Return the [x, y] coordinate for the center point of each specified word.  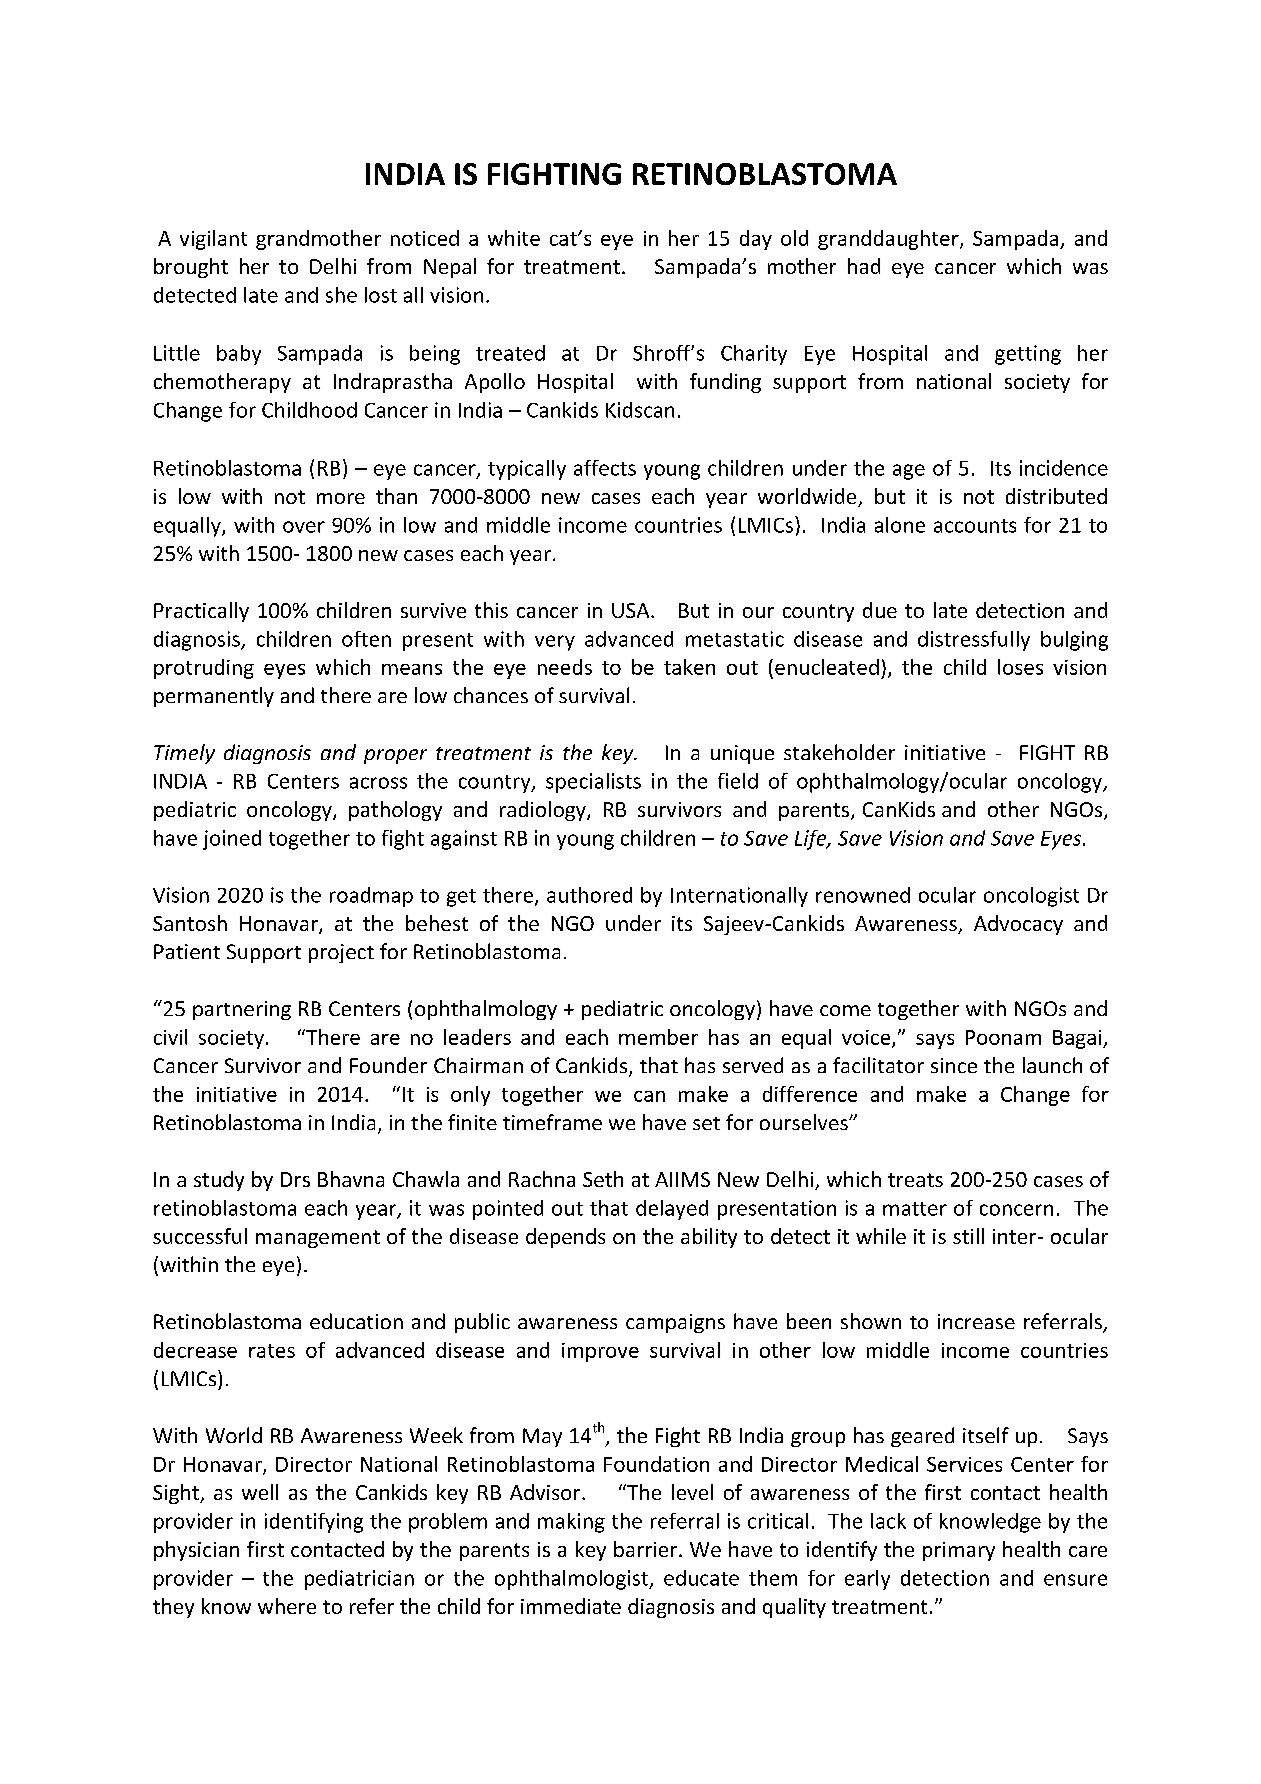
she [341, 295]
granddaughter [889, 240]
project [341, 953]
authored [589, 895]
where [287, 1606]
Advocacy [1018, 925]
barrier [645, 1549]
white [514, 238]
